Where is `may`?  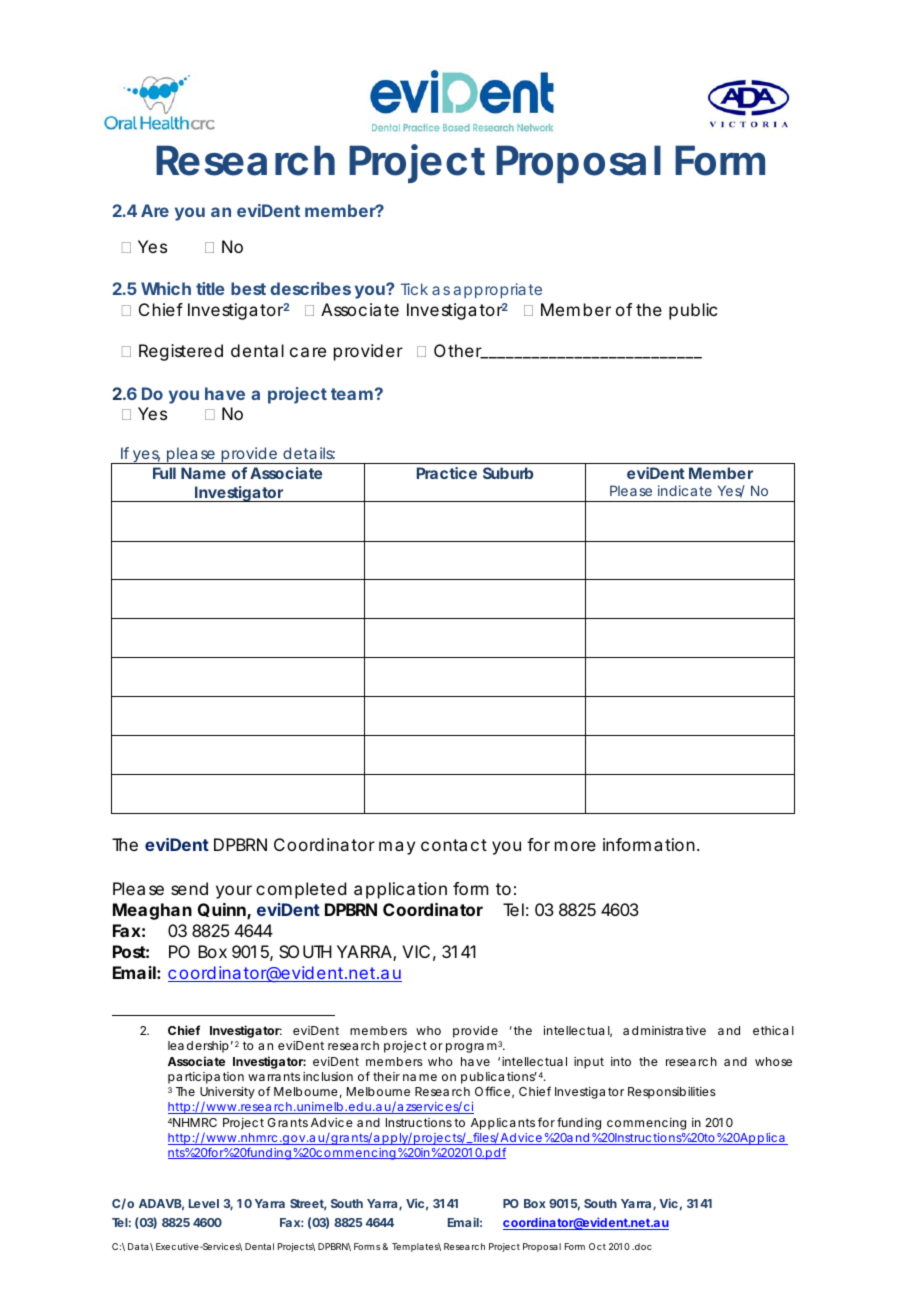
may is located at coordinates (397, 848).
